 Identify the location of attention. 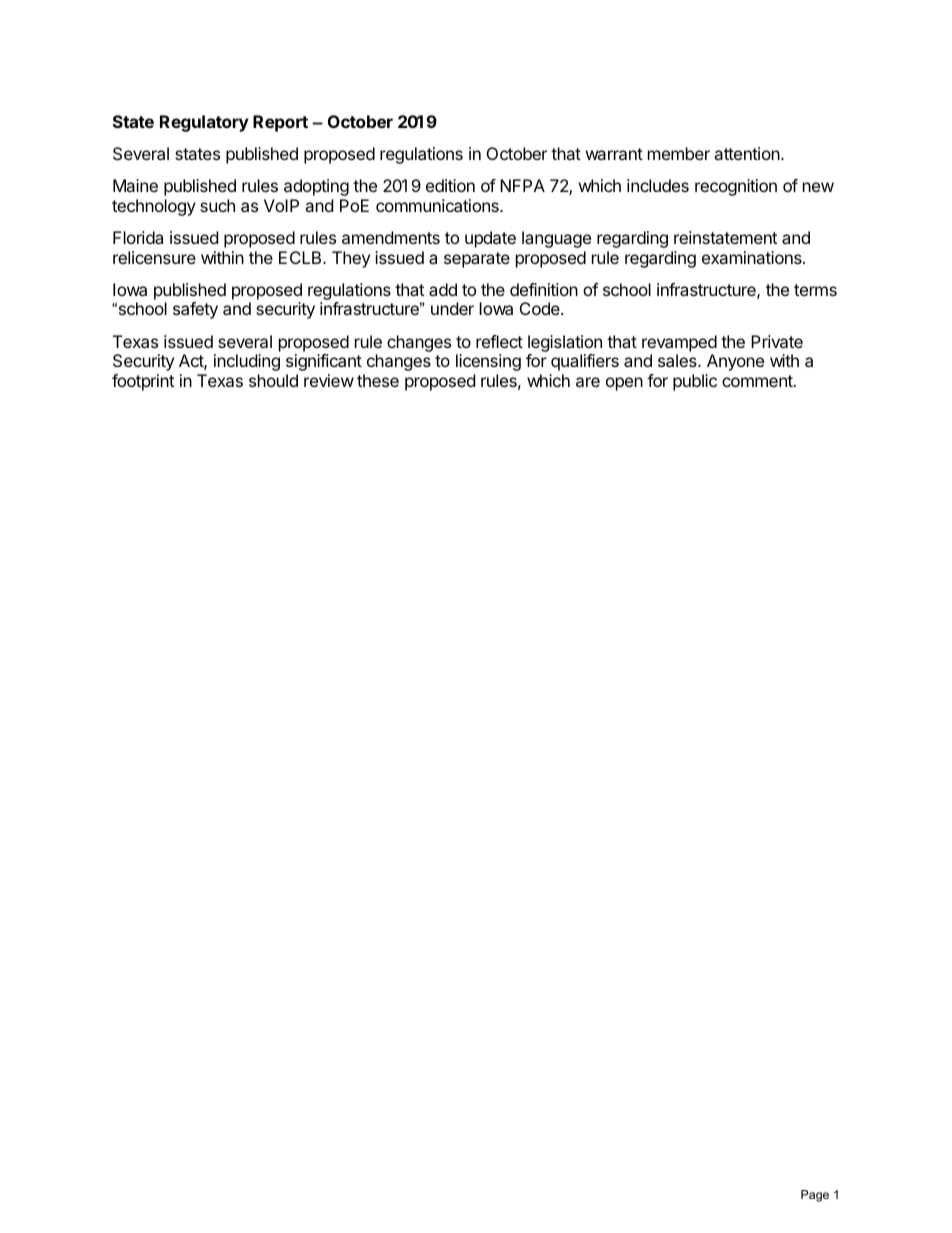
(747, 153).
